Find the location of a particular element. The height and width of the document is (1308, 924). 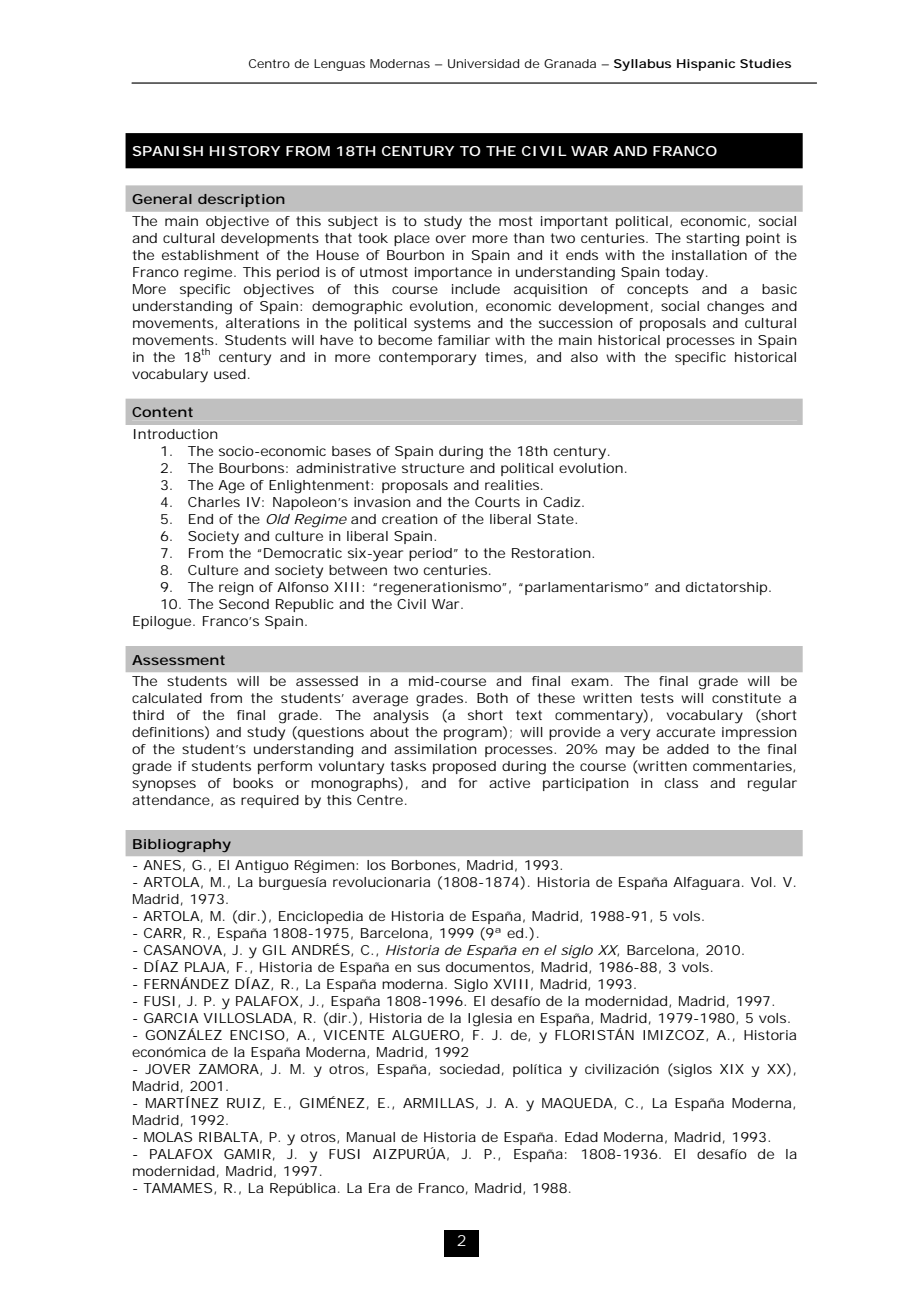

reign is located at coordinates (236, 589).
